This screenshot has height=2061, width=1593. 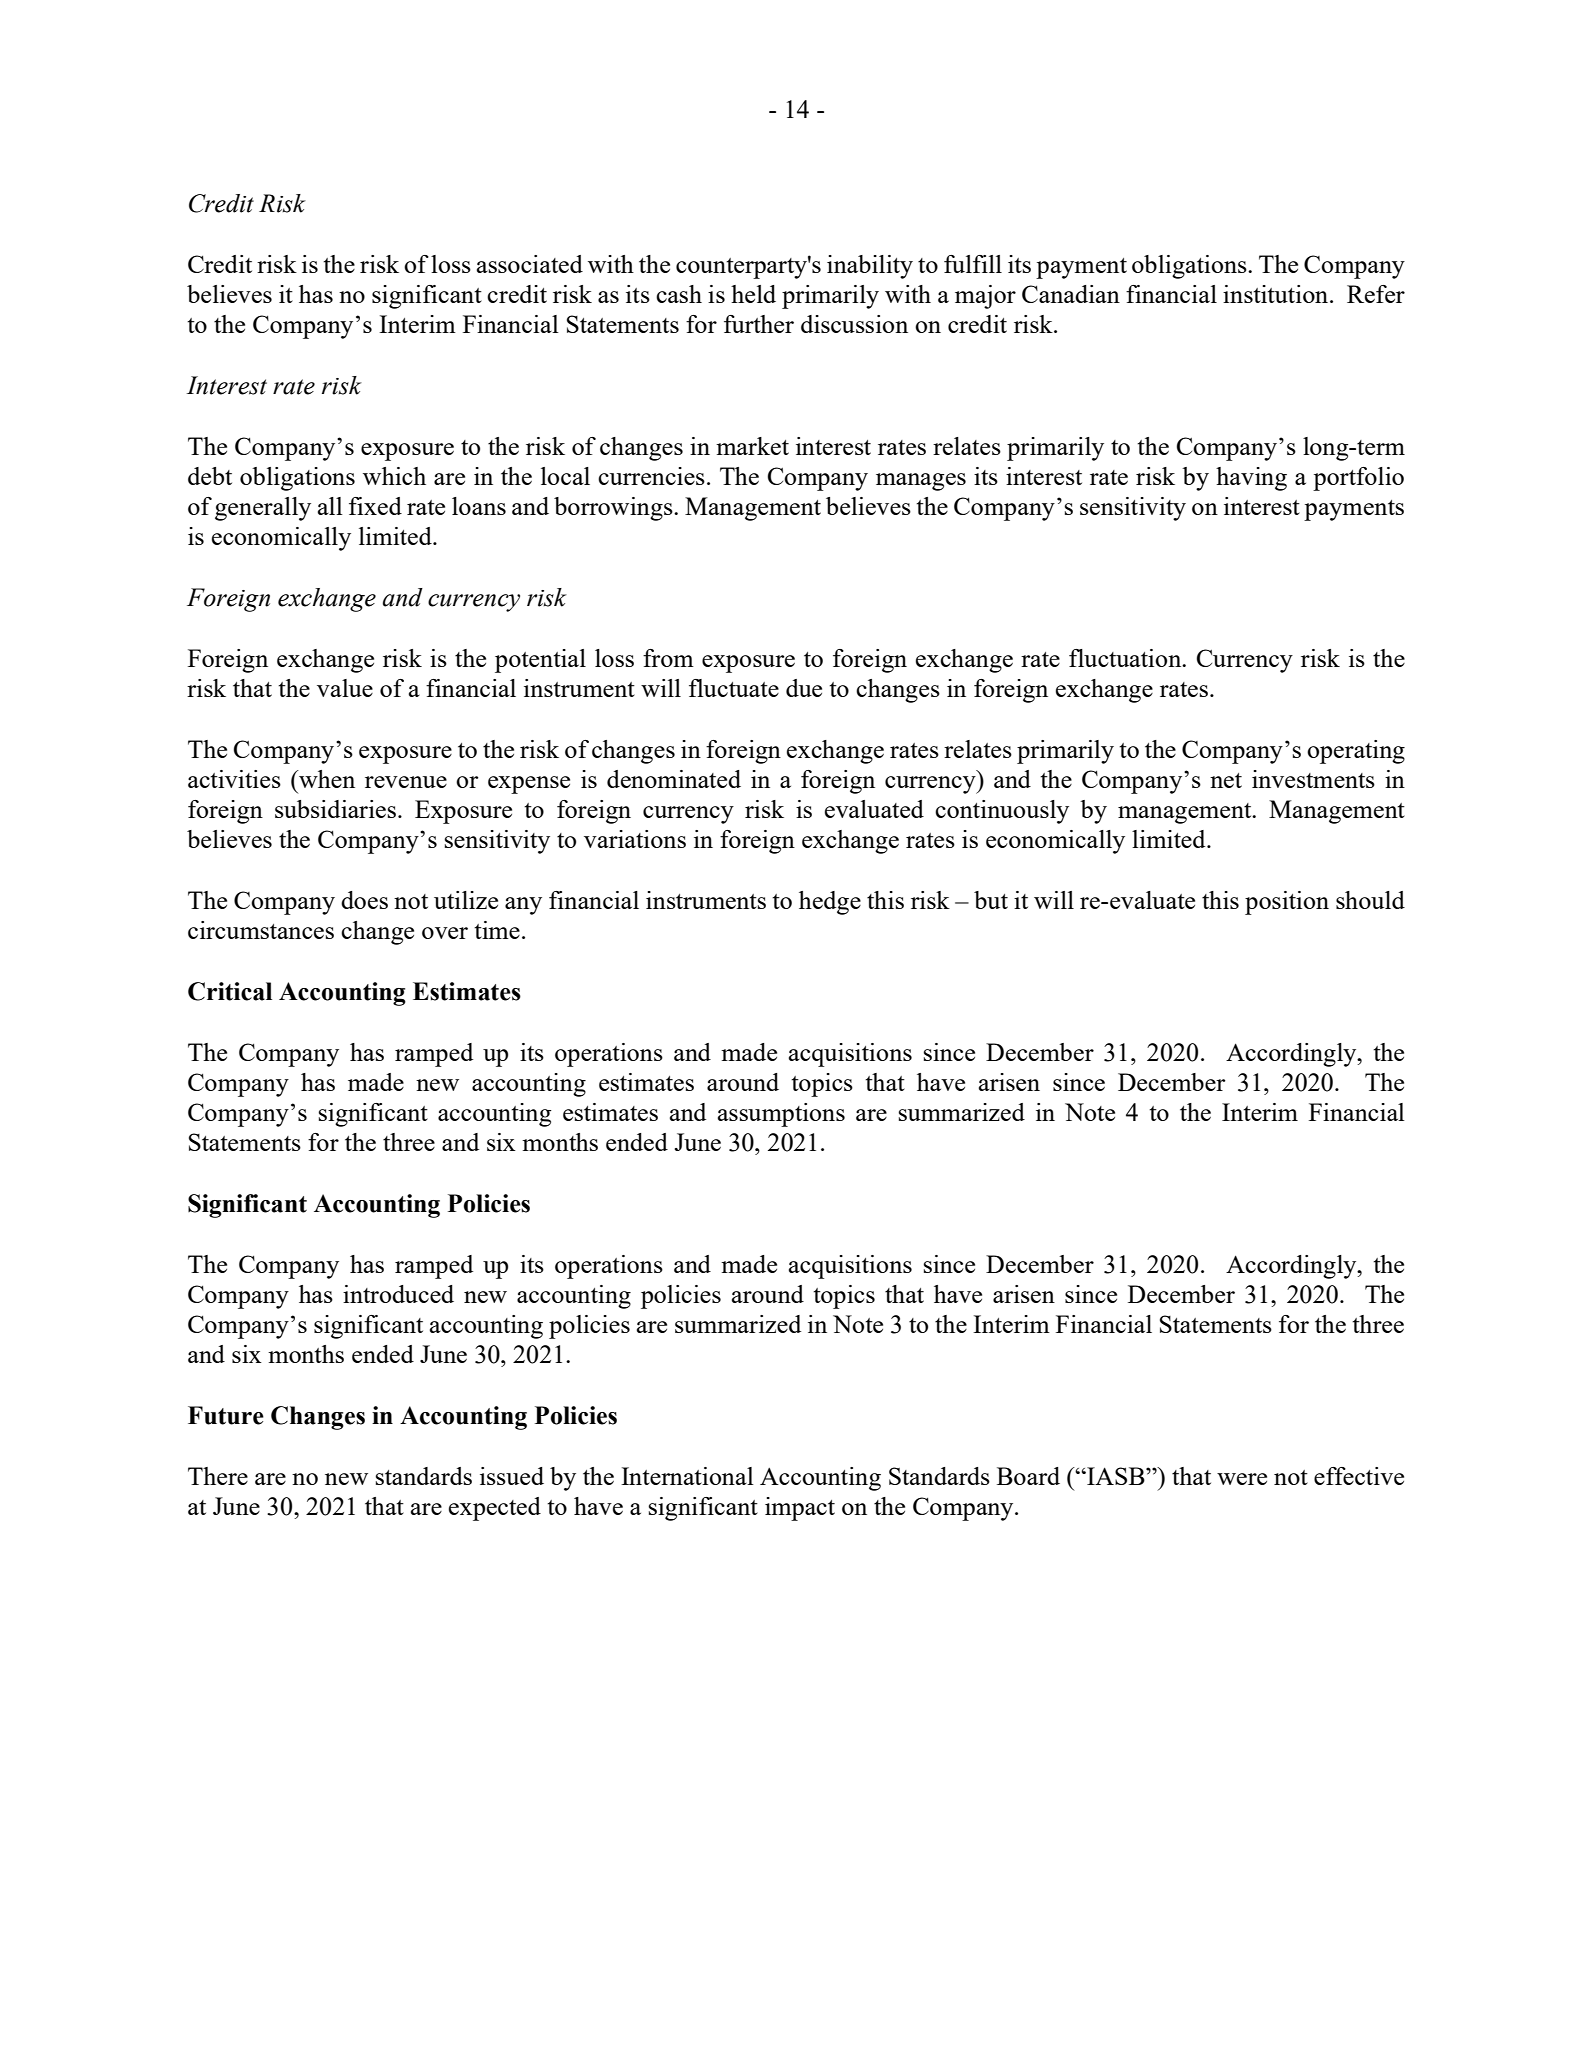 I want to click on Critical, so click(x=230, y=991).
